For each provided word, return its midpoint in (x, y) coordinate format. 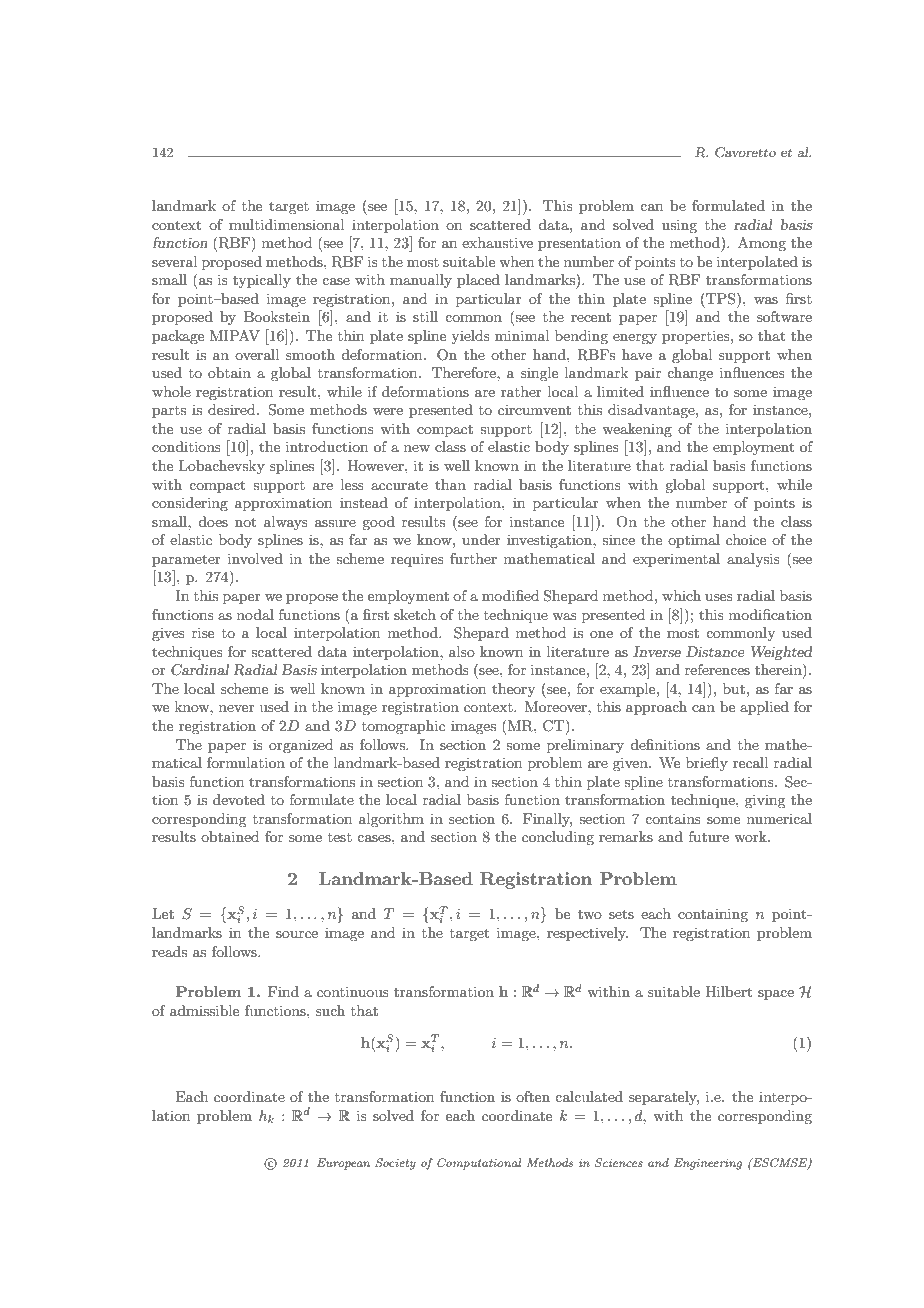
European (343, 1164)
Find (283, 991)
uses (719, 597)
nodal (255, 614)
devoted (239, 799)
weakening (637, 430)
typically (262, 281)
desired (233, 409)
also (462, 651)
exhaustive (497, 242)
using (679, 226)
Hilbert (728, 991)
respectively (587, 934)
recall (750, 762)
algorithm (391, 820)
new (417, 448)
